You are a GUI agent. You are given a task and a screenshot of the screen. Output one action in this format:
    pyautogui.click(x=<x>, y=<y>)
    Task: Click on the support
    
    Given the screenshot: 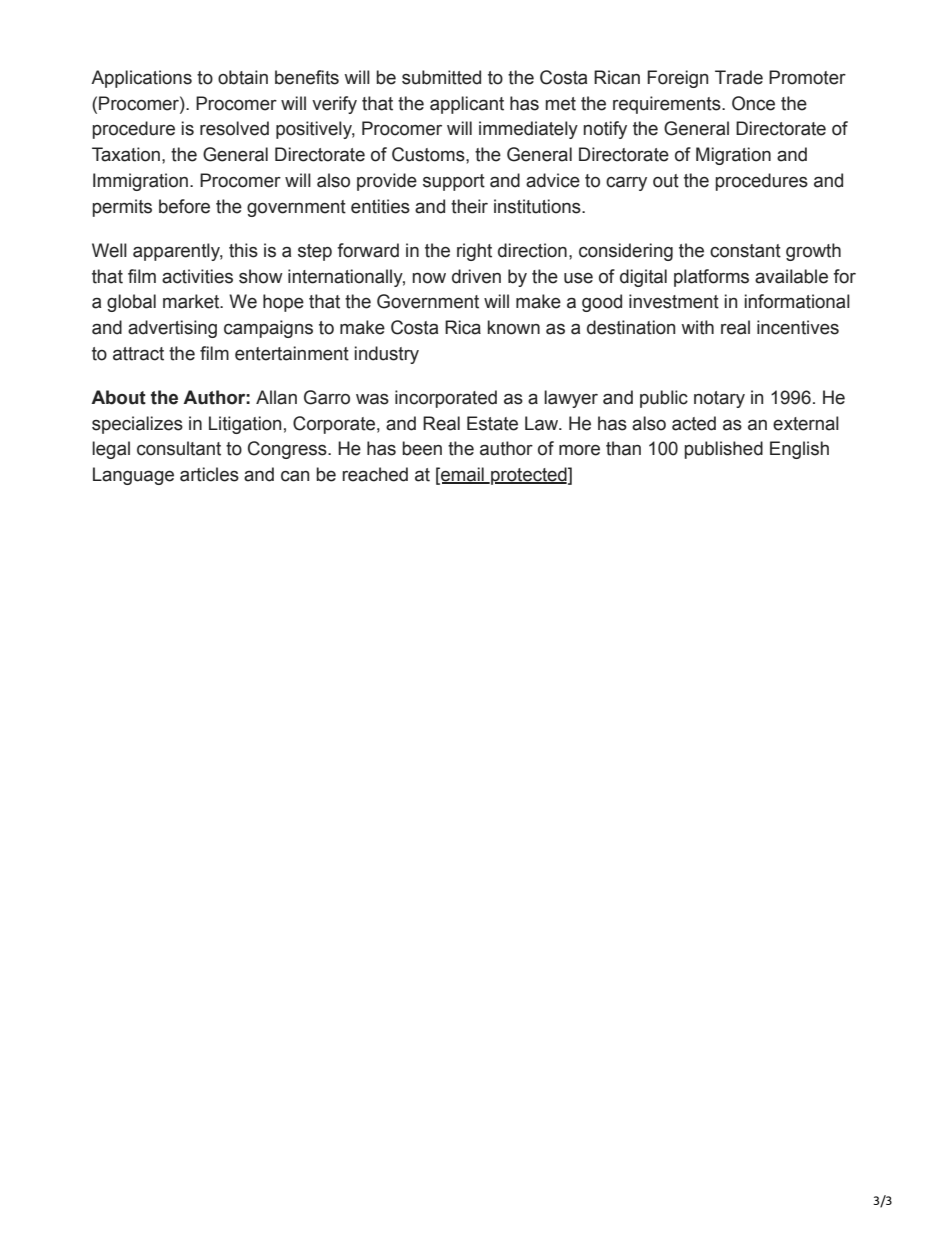 What is the action you would take?
    pyautogui.click(x=454, y=182)
